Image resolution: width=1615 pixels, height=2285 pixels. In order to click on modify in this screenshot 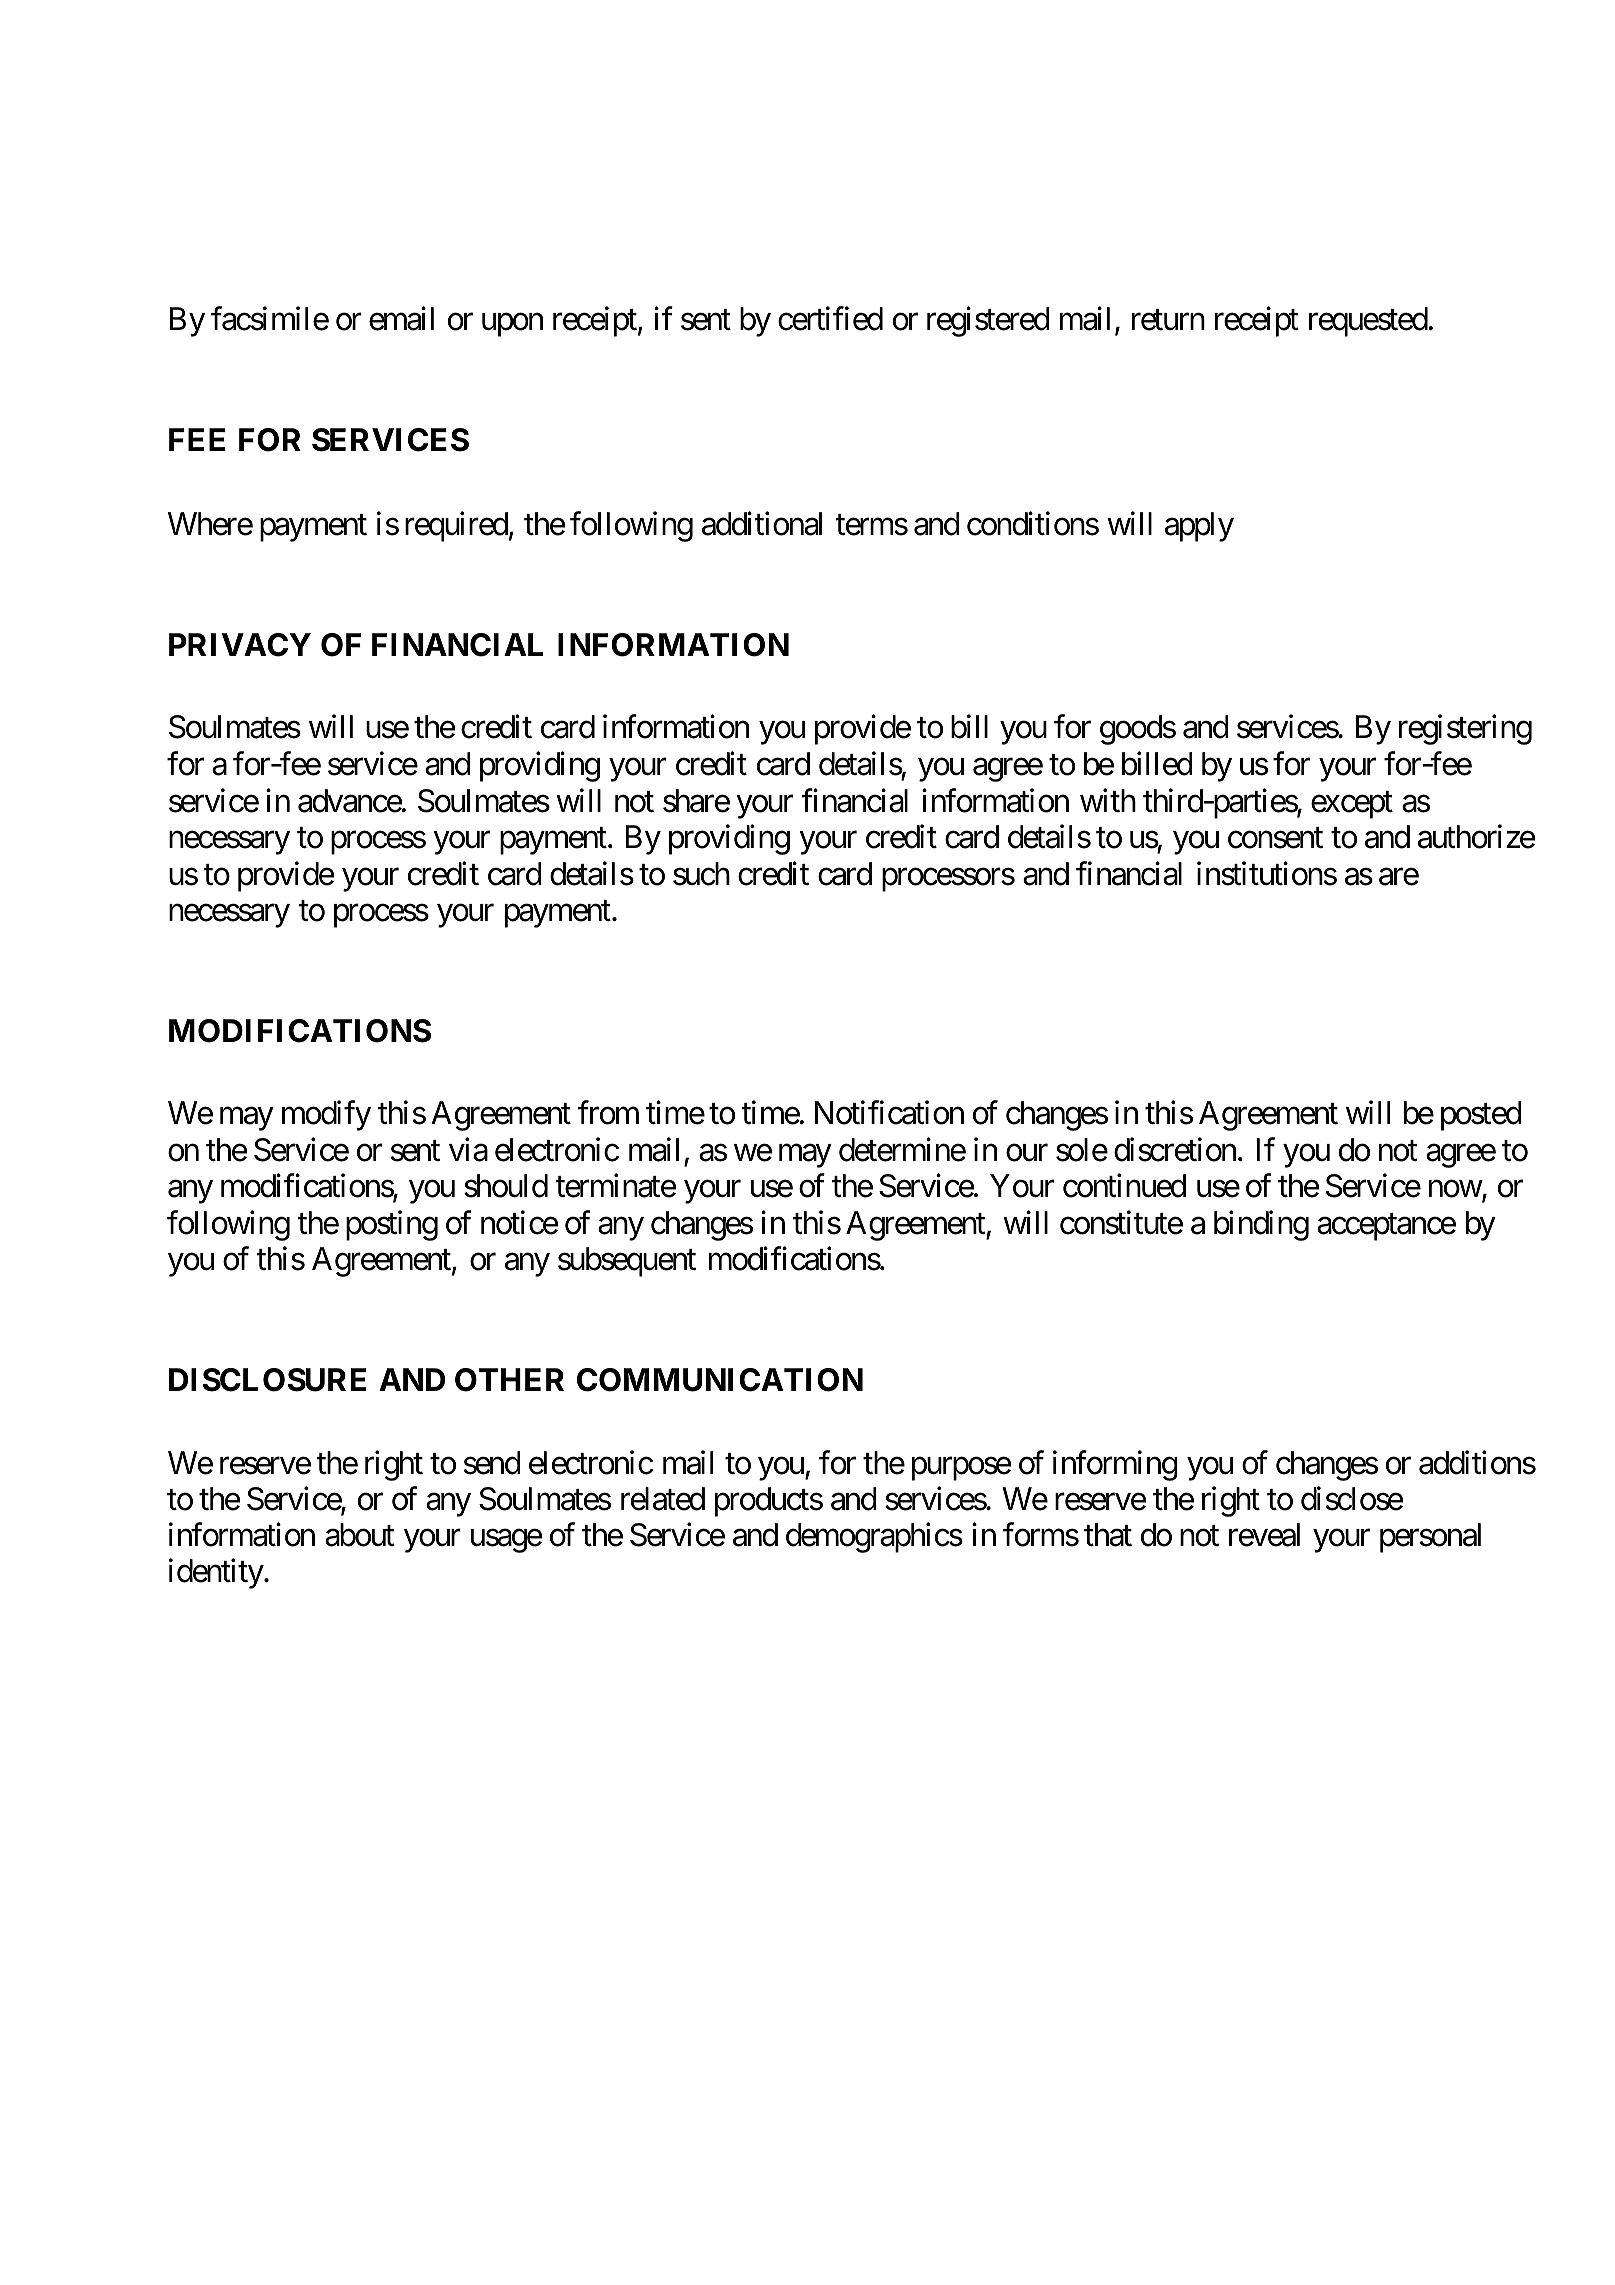, I will do `click(326, 1116)`.
